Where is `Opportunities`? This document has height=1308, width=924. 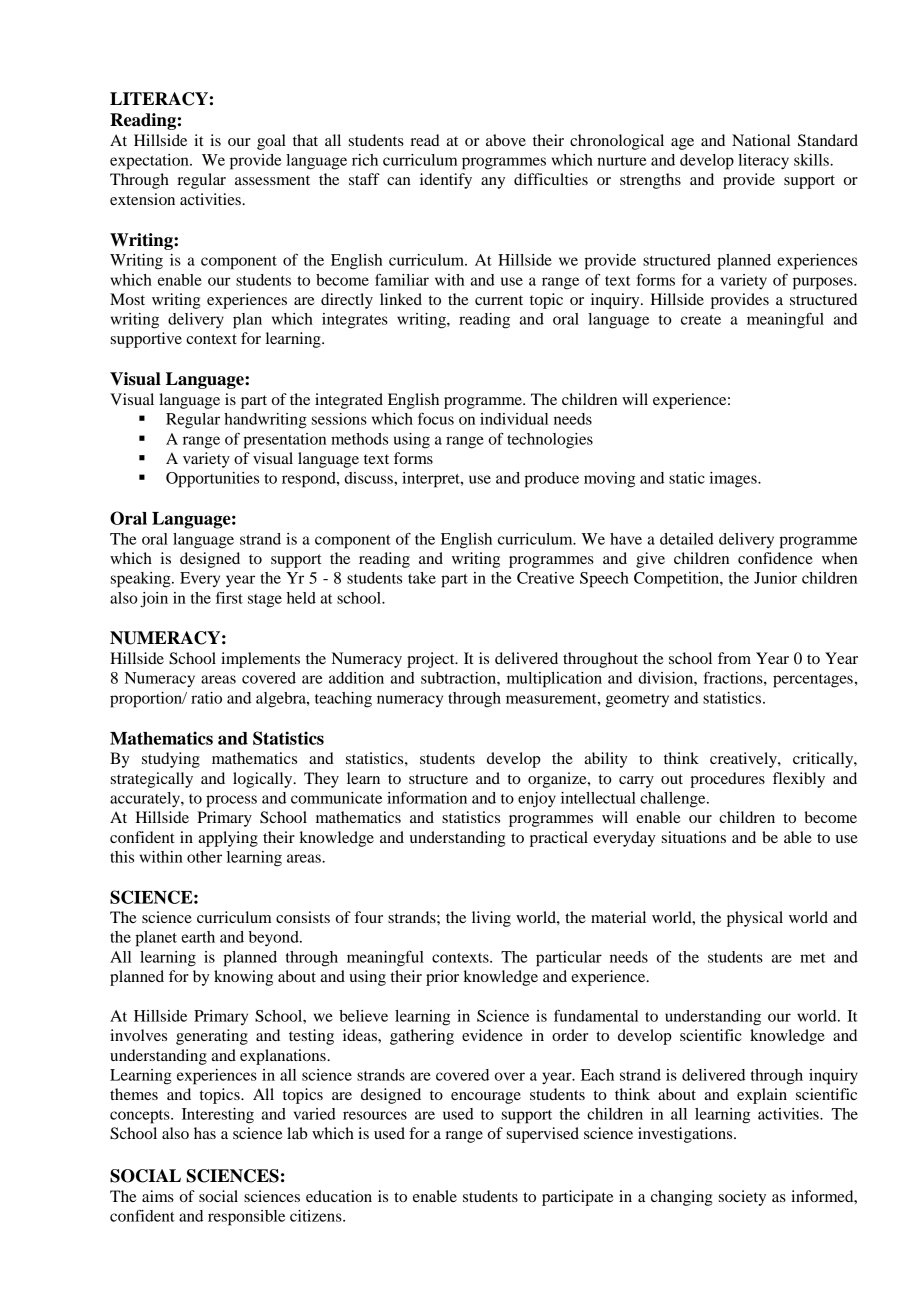
Opportunities is located at coordinates (212, 480).
